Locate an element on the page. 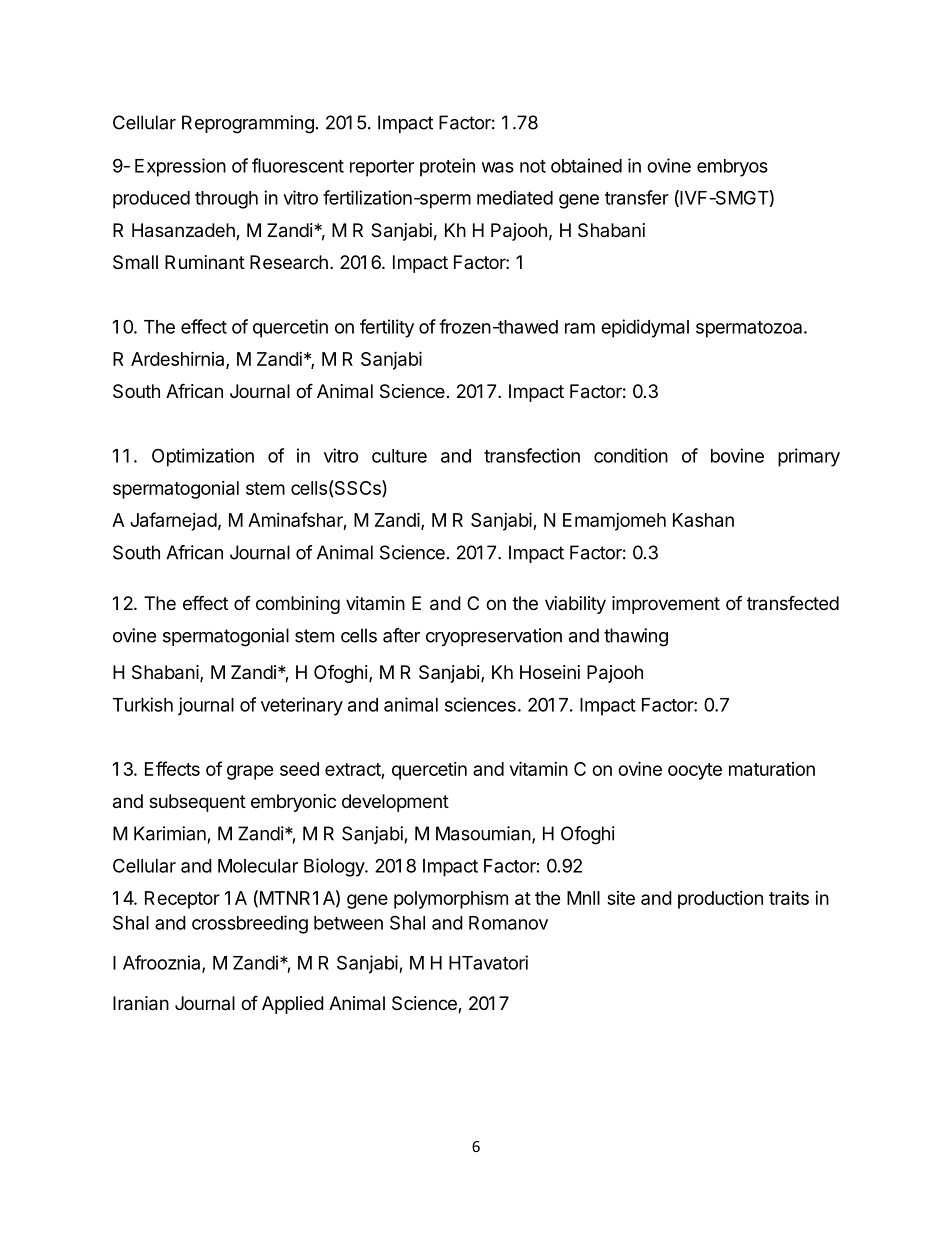 The height and width of the document is (1233, 952). Reprogramming is located at coordinates (248, 124).
